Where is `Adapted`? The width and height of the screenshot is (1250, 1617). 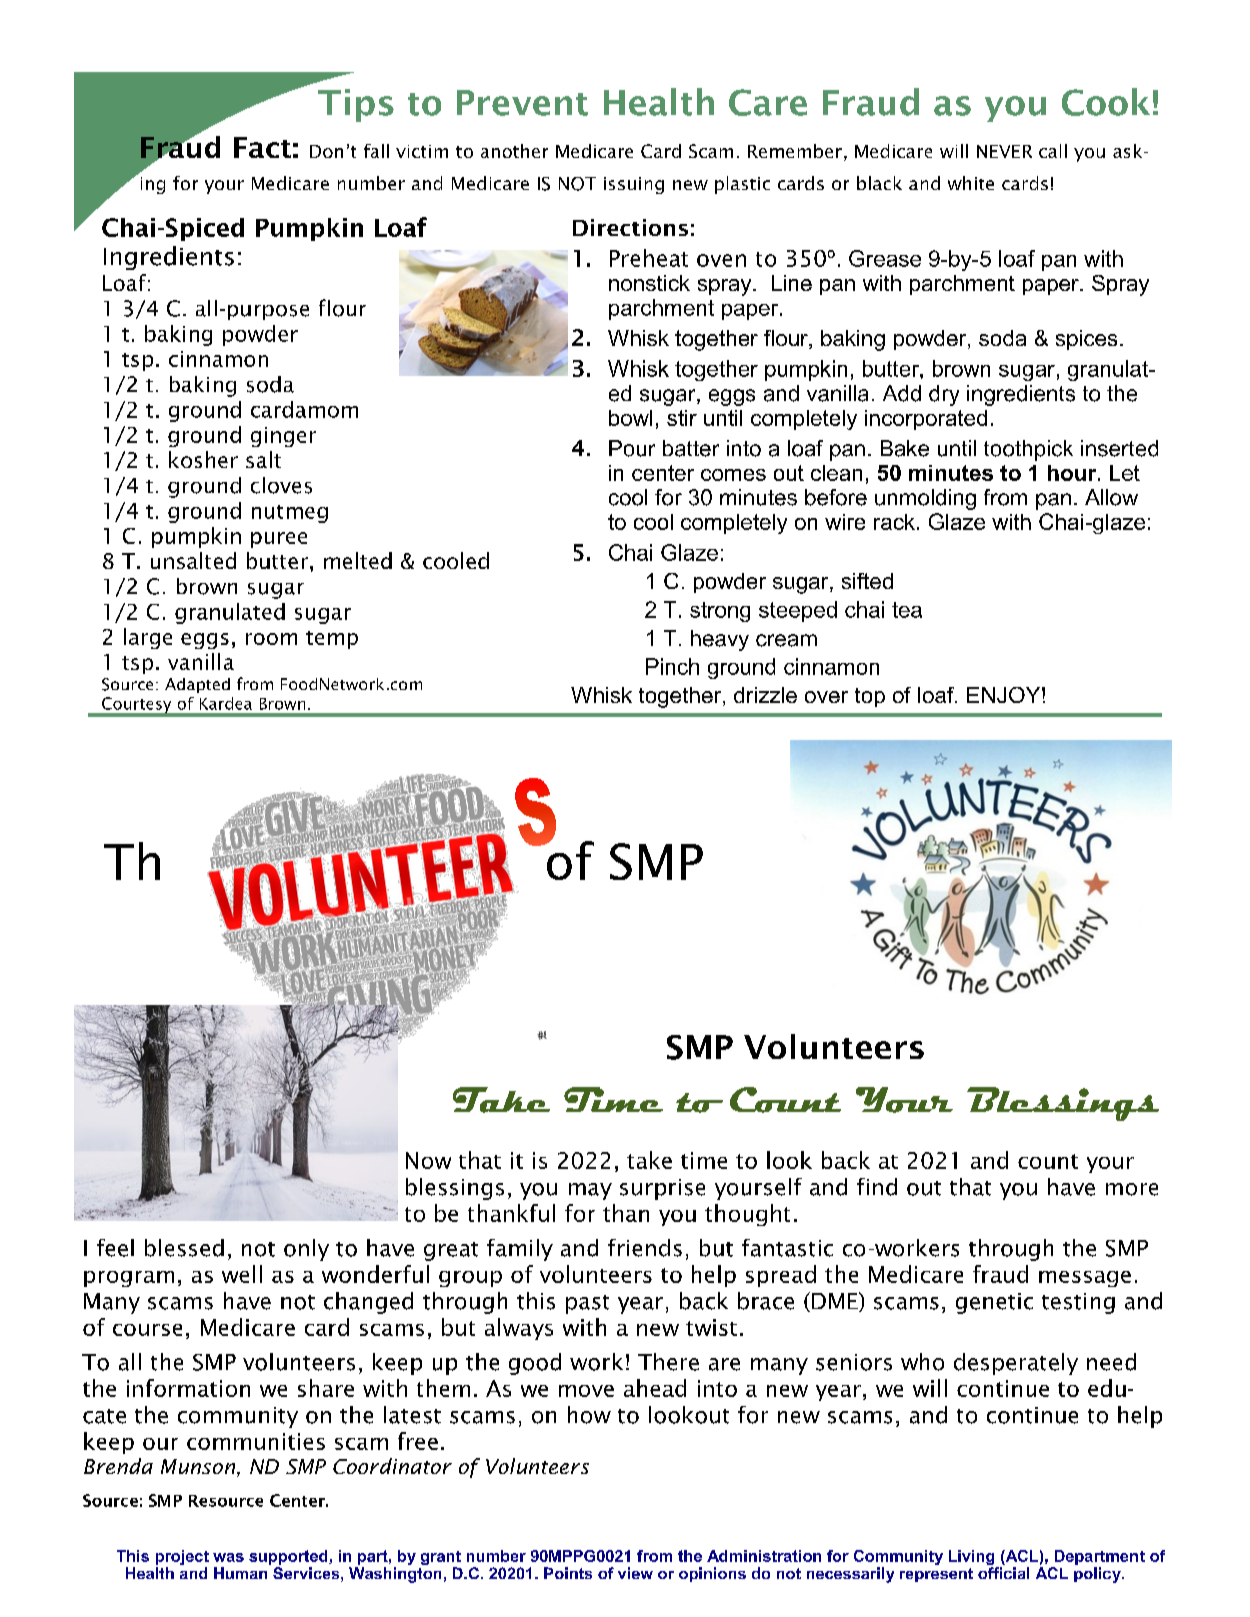
Adapted is located at coordinates (197, 685).
